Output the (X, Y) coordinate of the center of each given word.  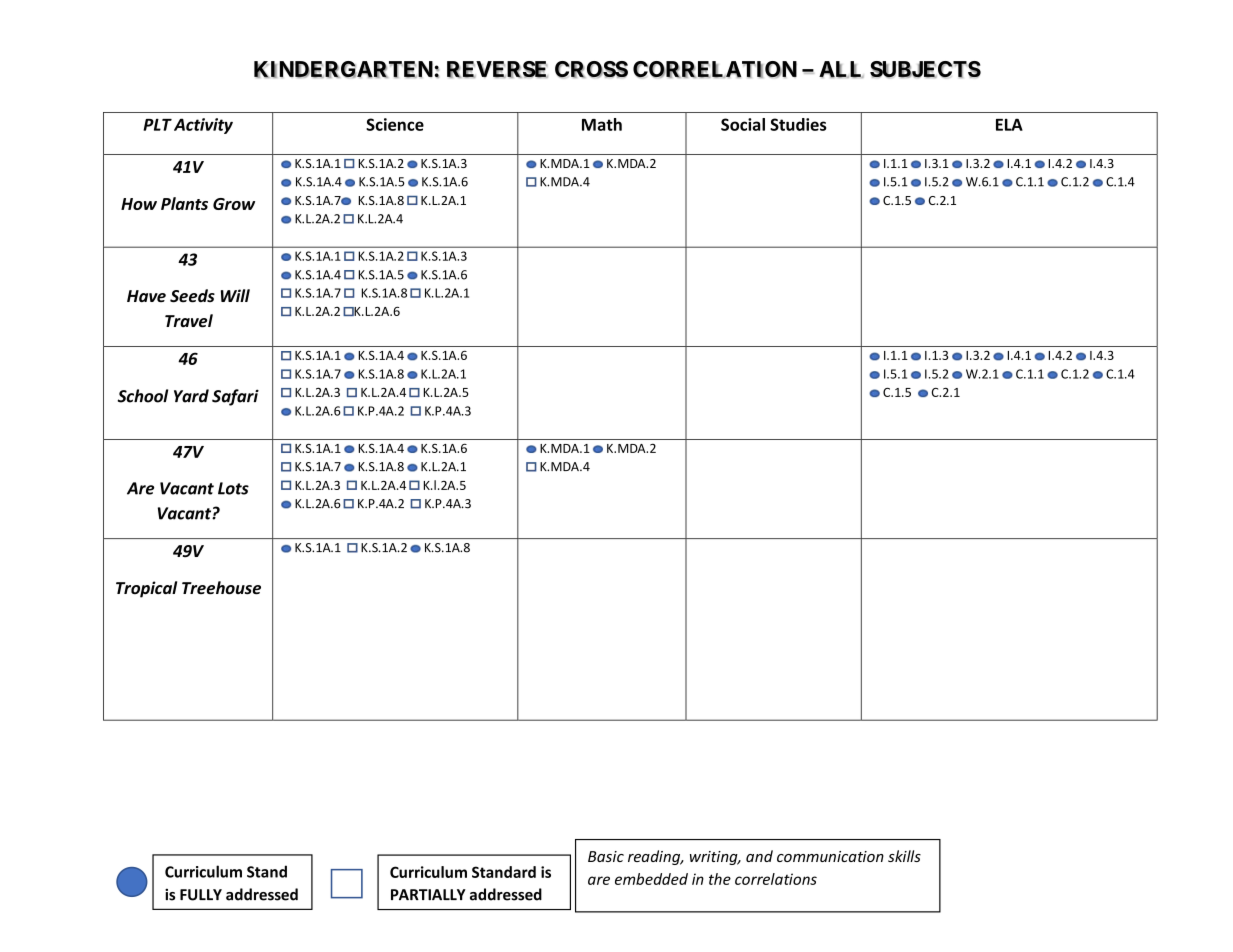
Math (602, 124)
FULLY (201, 895)
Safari (235, 397)
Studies (798, 124)
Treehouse (221, 588)
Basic (606, 856)
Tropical (146, 589)
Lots (233, 488)
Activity (203, 126)
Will (235, 295)
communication (830, 856)
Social (743, 124)
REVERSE (497, 69)
